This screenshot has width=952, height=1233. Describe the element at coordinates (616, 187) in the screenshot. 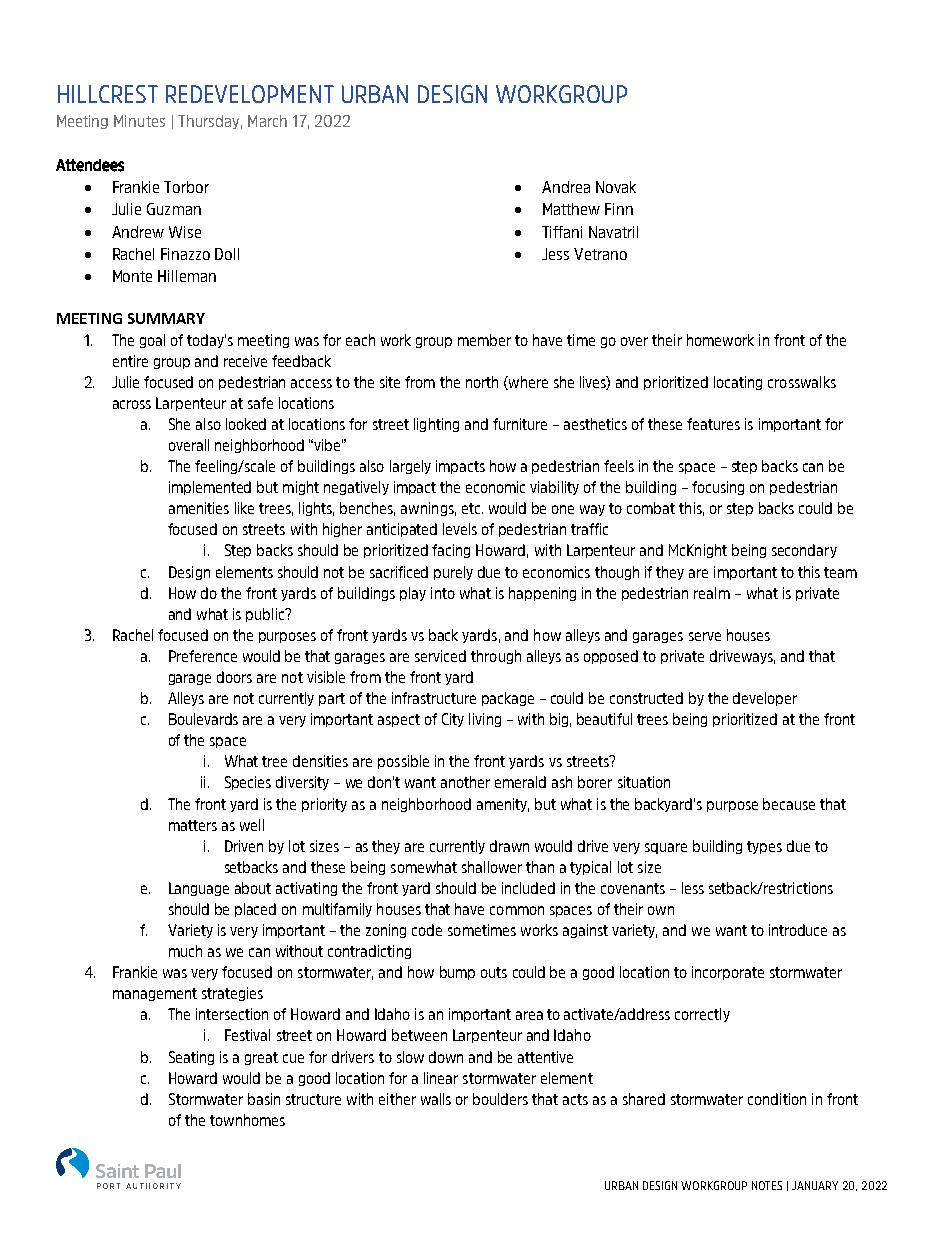

I see `Novak` at that location.
